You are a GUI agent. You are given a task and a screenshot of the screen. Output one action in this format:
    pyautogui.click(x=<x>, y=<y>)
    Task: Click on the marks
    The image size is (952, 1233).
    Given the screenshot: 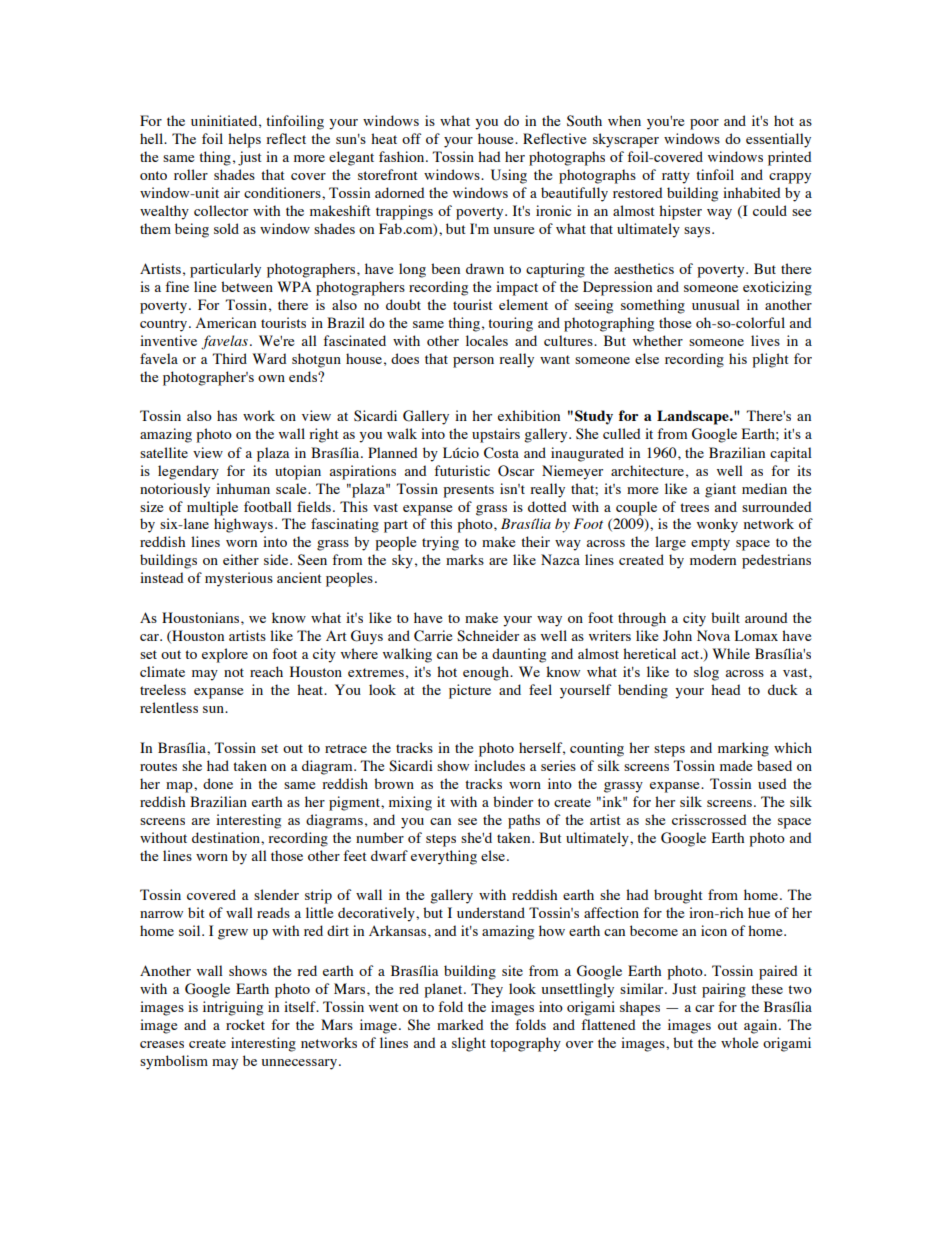 What is the action you would take?
    pyautogui.click(x=465, y=559)
